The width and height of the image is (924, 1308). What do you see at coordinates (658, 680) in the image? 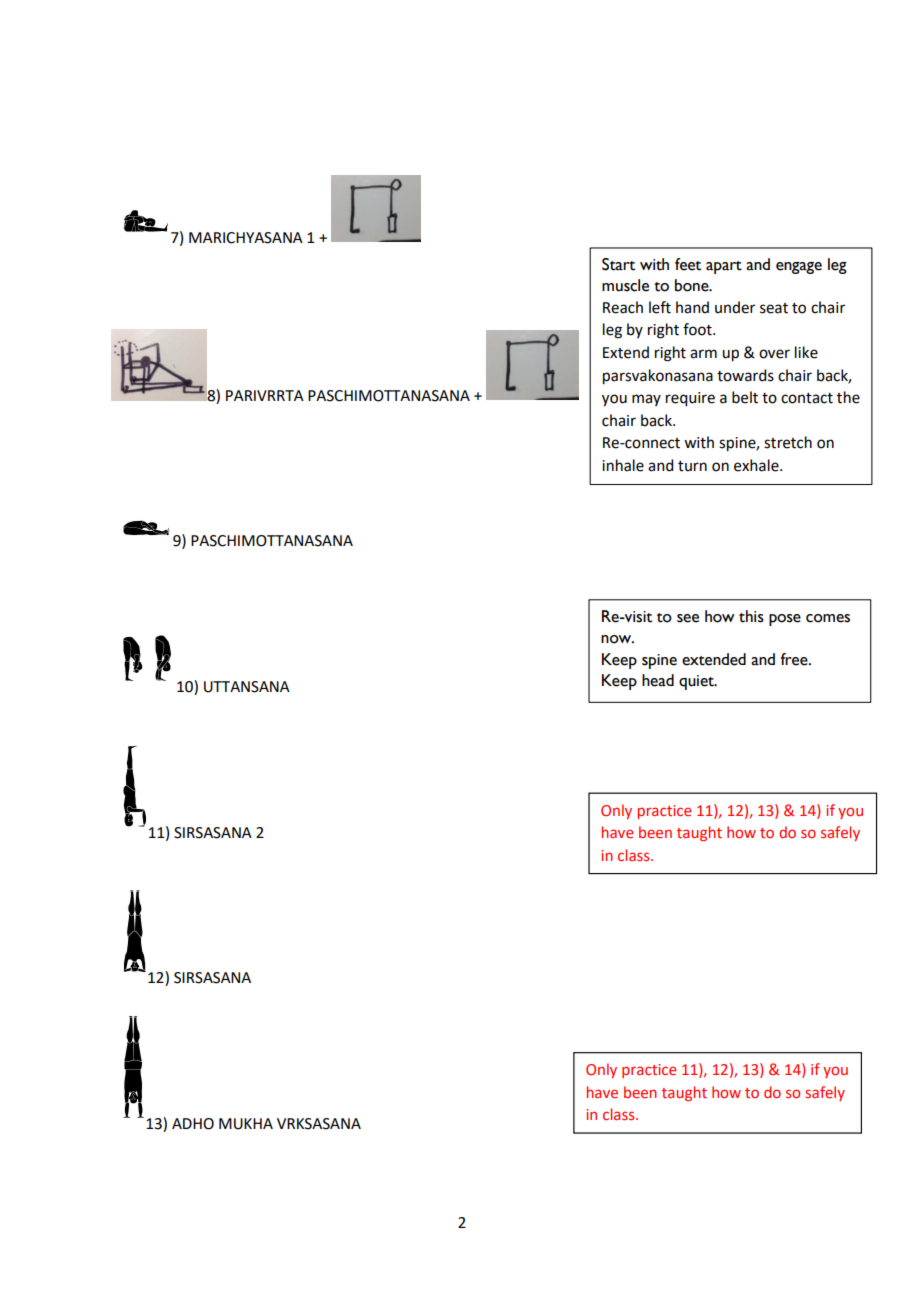
I see `head` at bounding box center [658, 680].
